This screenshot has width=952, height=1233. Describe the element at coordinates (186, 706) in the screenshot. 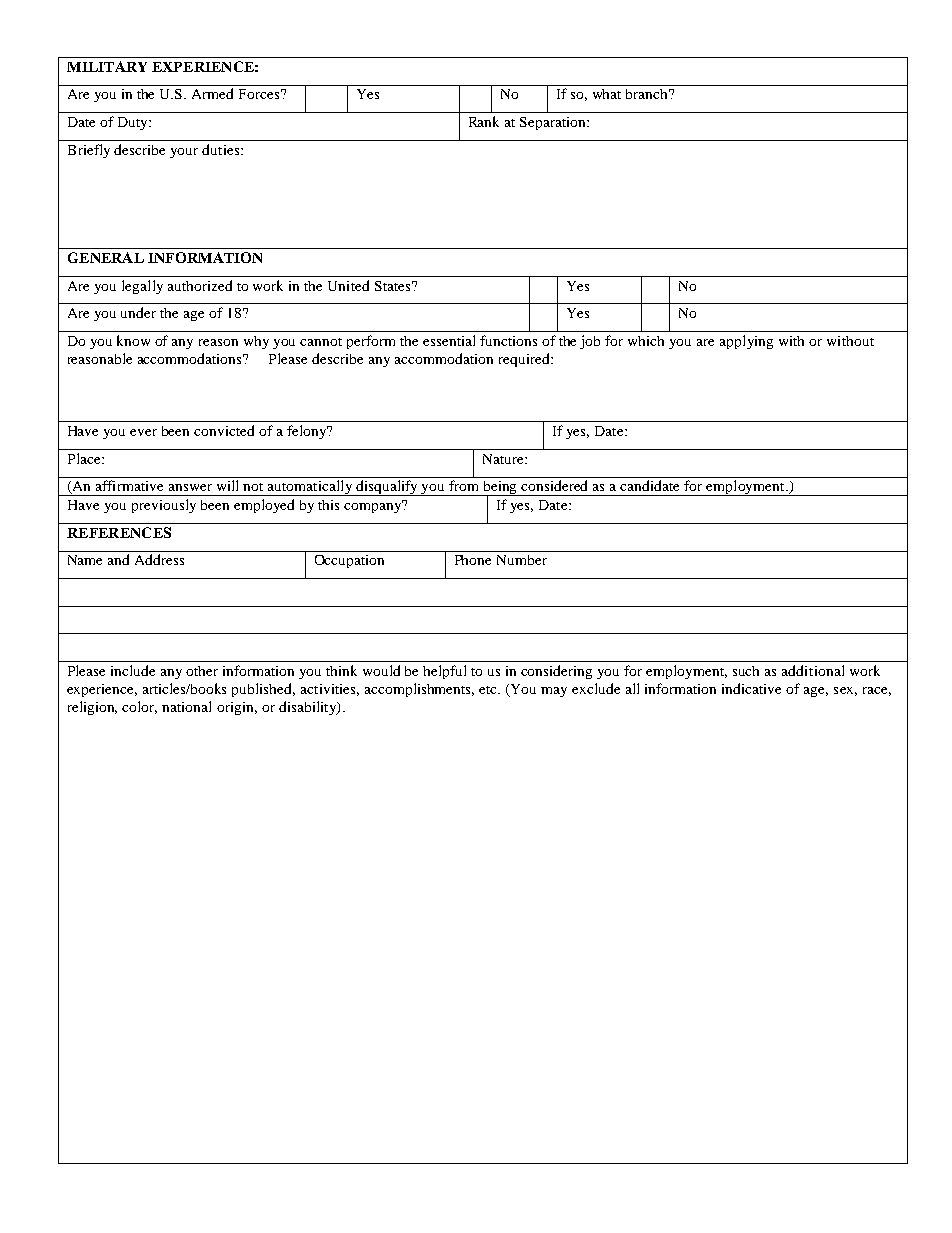

I see `national` at that location.
